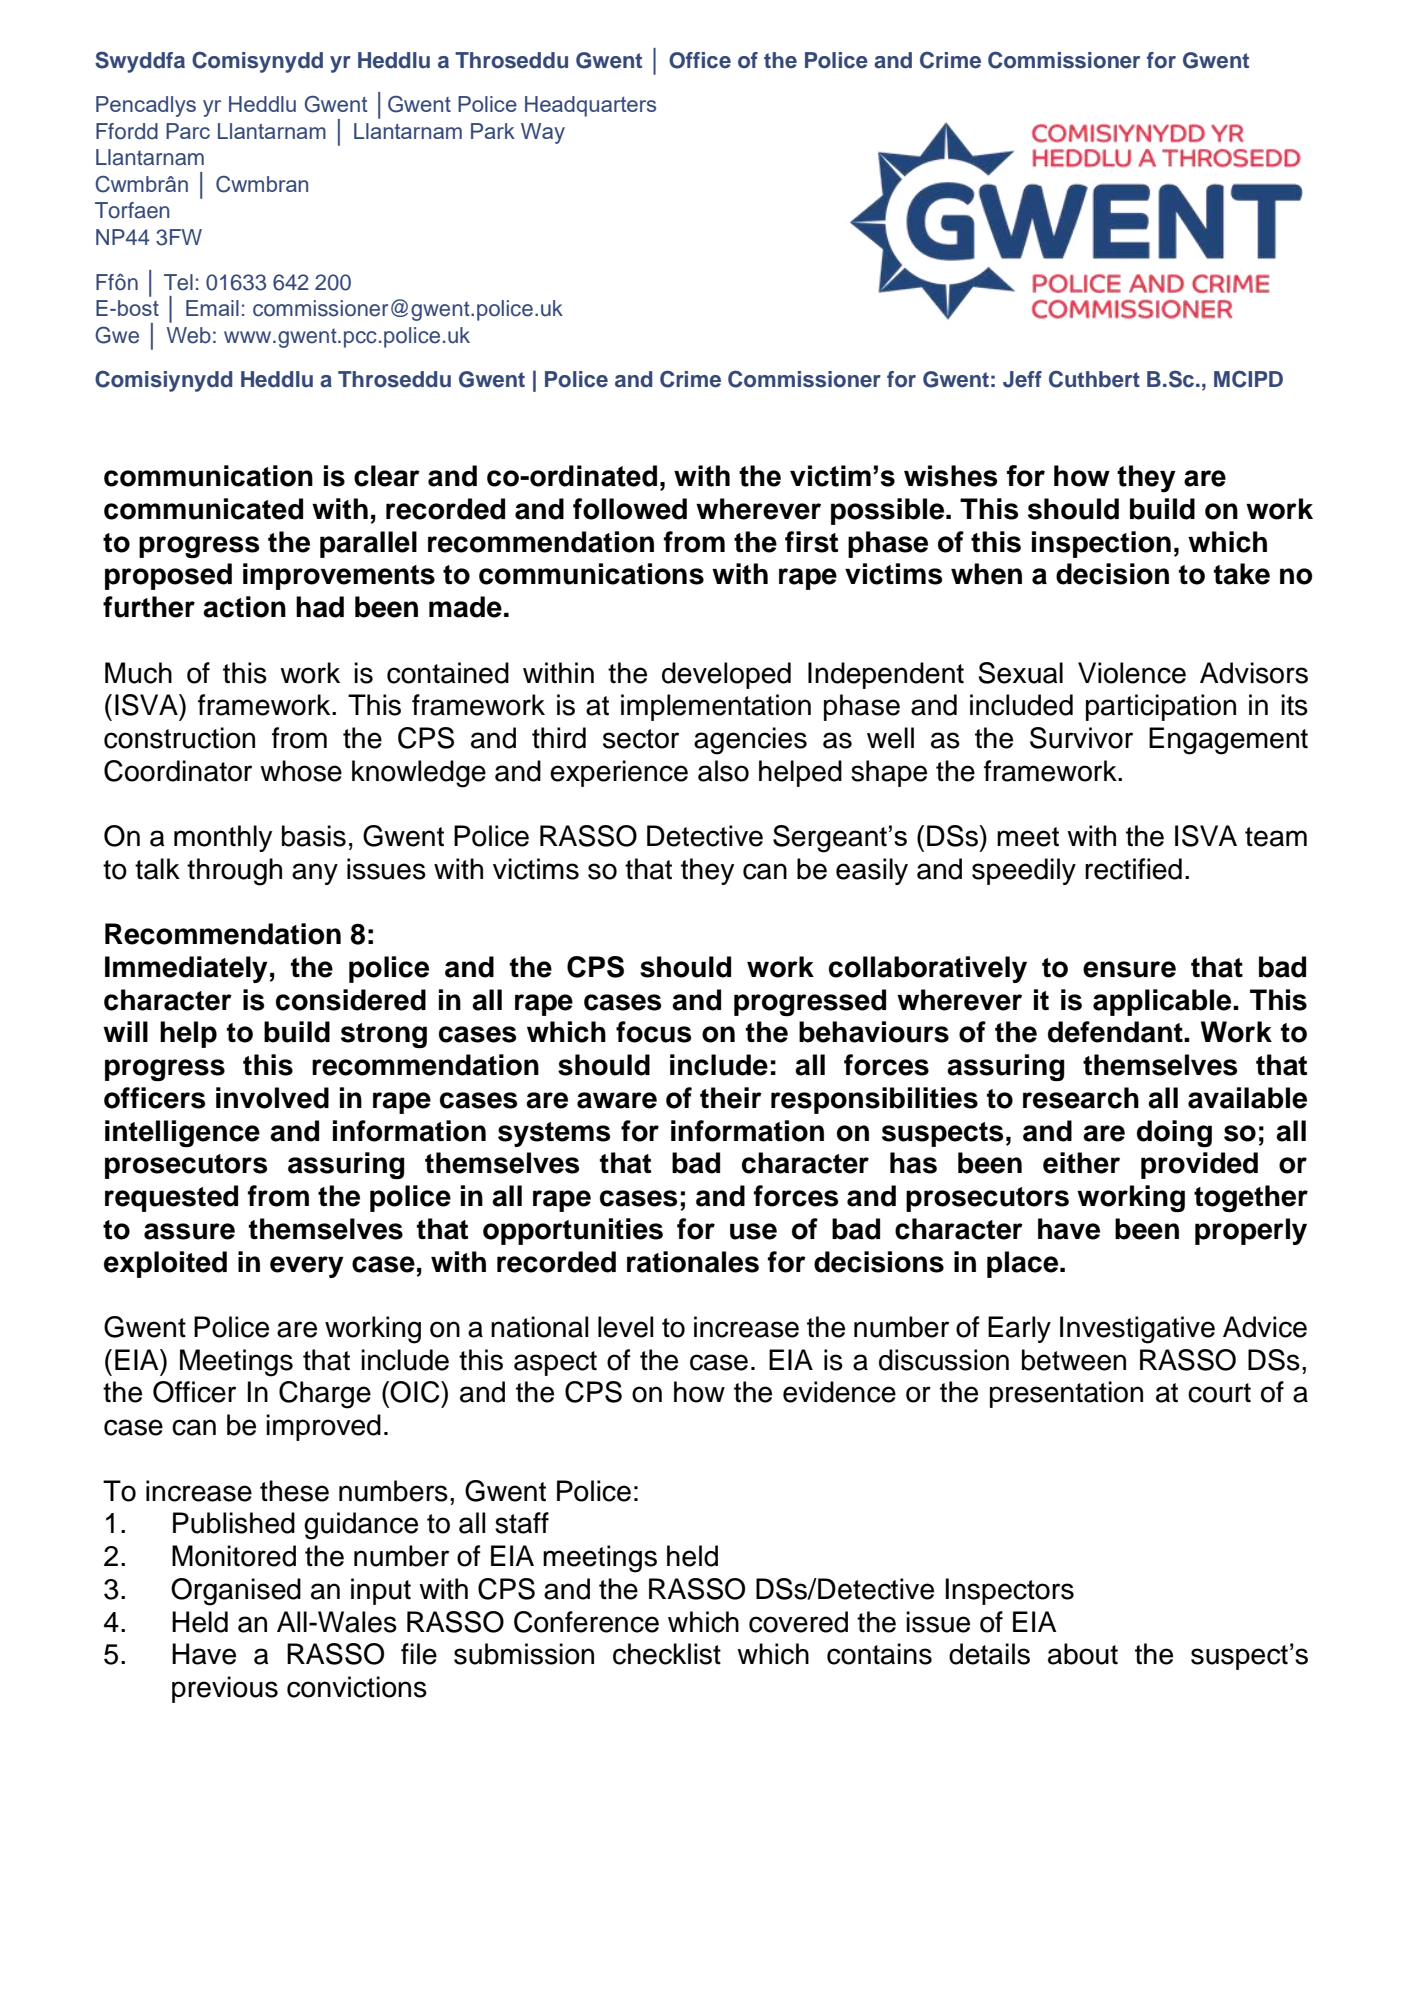 This document has height=1996, width=1412. I want to click on Investigative, so click(1137, 1330).
